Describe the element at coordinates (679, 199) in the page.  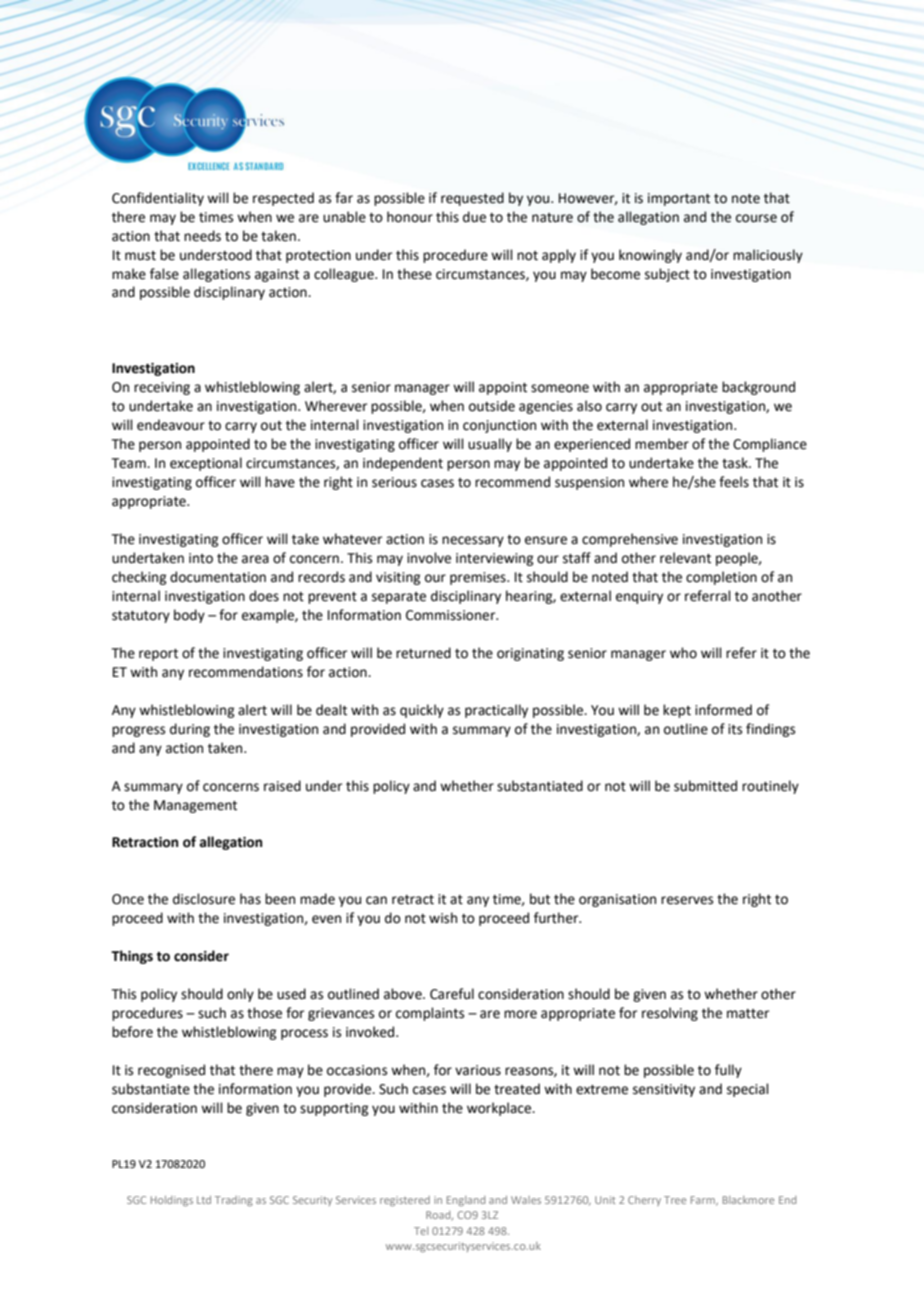
I see `important` at that location.
